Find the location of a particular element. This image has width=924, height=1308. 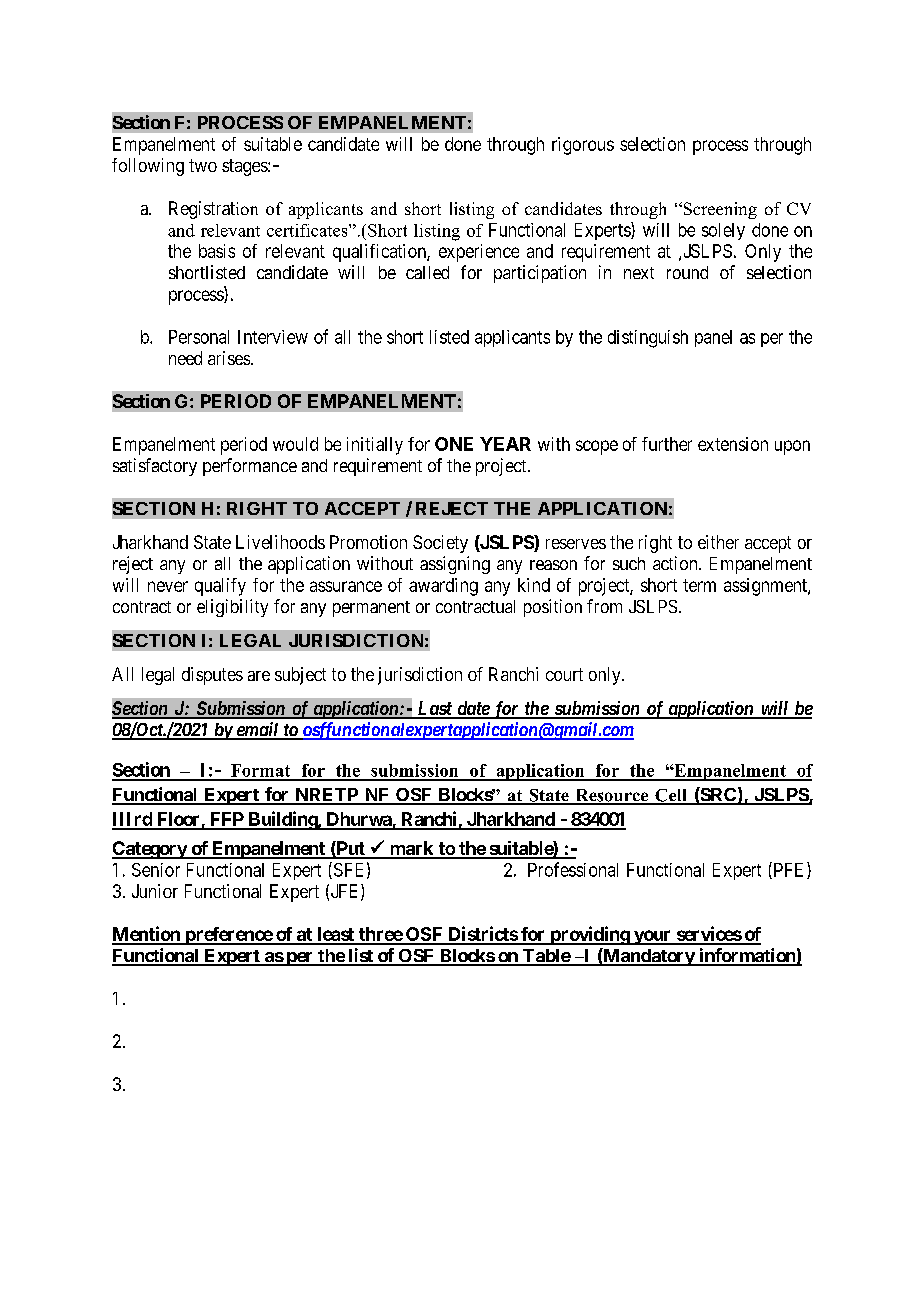

mark is located at coordinates (411, 849).
